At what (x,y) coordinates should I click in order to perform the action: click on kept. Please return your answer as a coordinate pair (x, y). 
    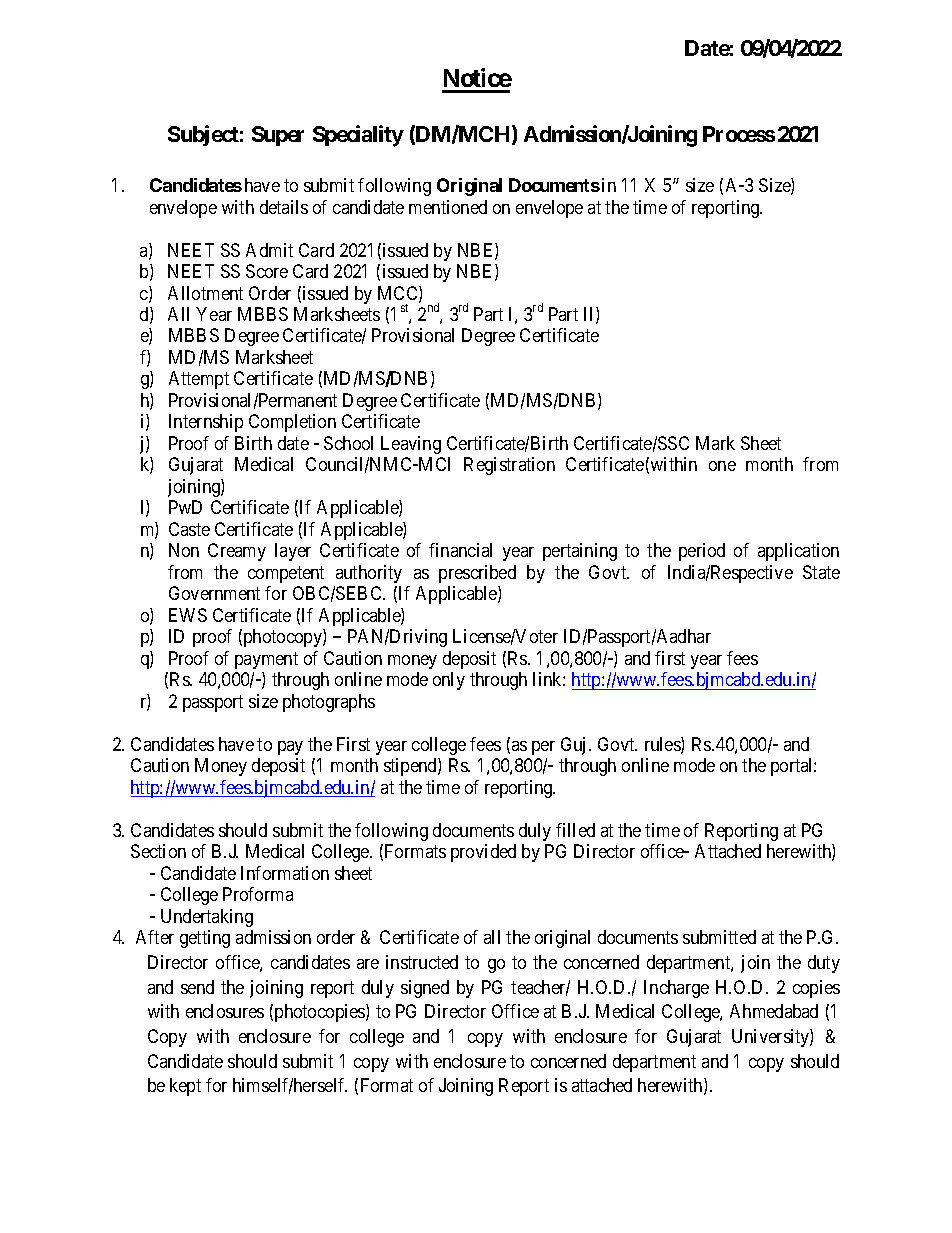
    Looking at the image, I should click on (185, 1087).
